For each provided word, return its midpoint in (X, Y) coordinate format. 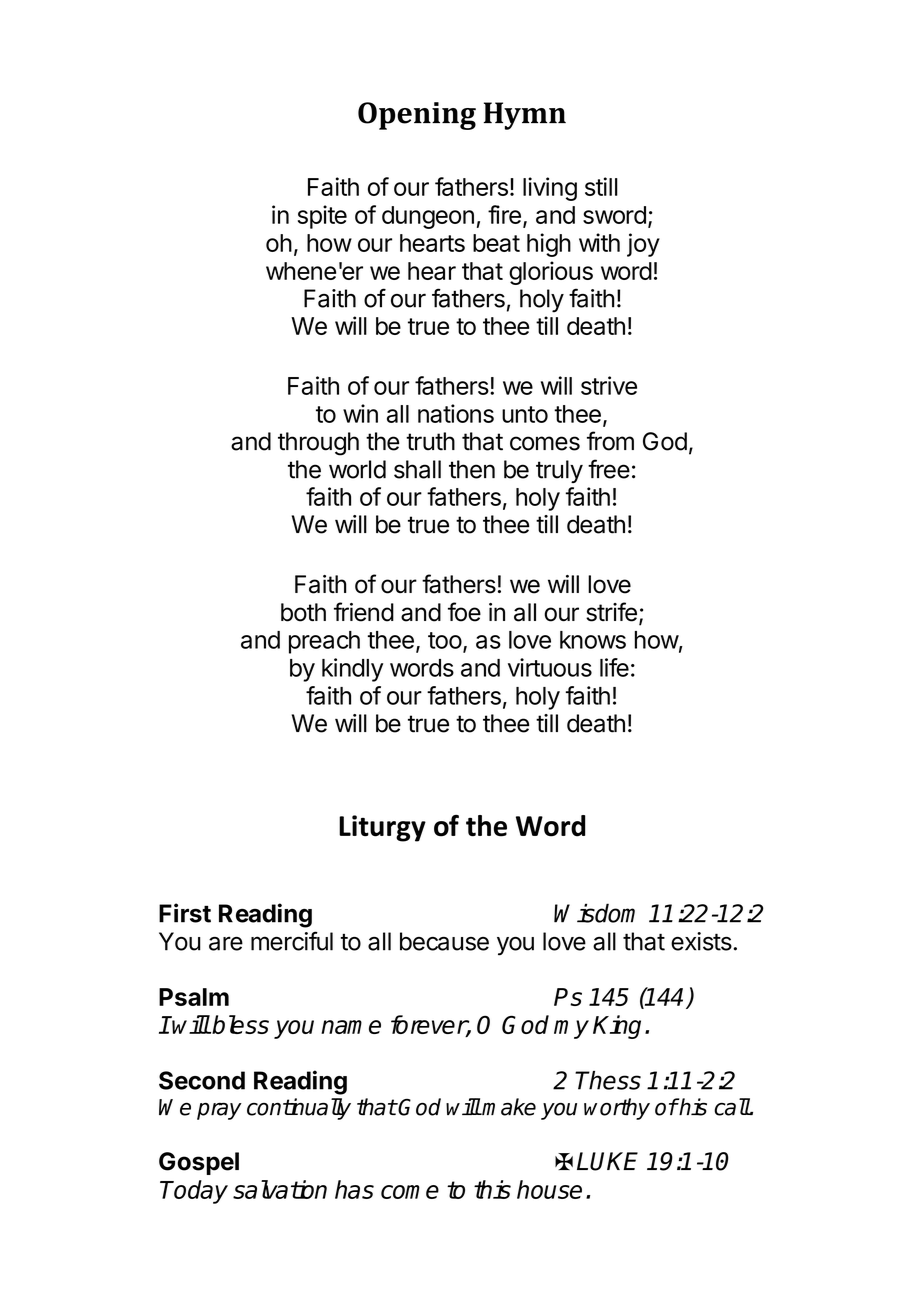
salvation (280, 1189)
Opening (417, 116)
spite (322, 217)
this (492, 1189)
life (614, 667)
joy (643, 245)
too (445, 640)
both (303, 612)
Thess (608, 1080)
